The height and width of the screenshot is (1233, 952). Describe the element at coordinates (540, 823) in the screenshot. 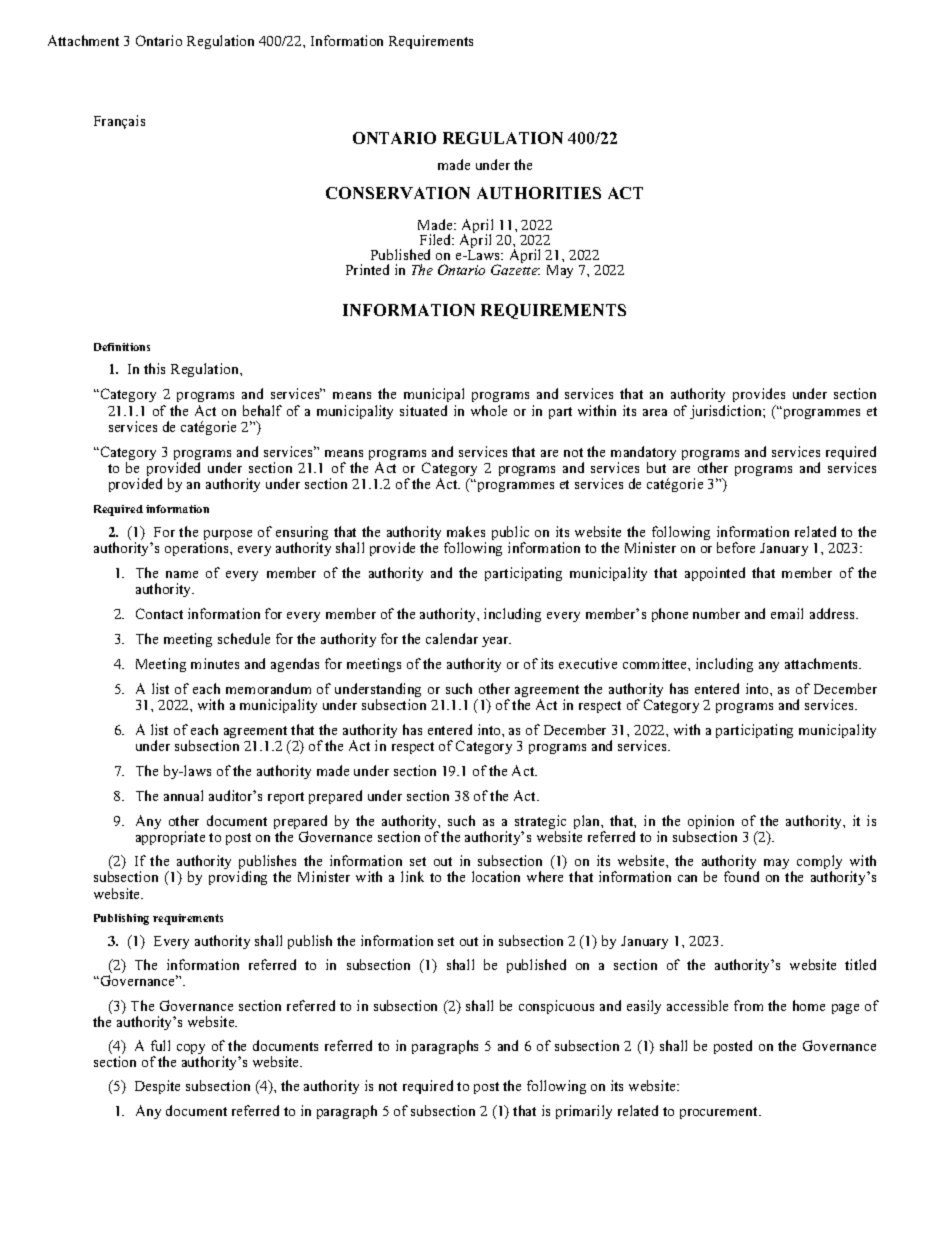

I see `strategic` at that location.
